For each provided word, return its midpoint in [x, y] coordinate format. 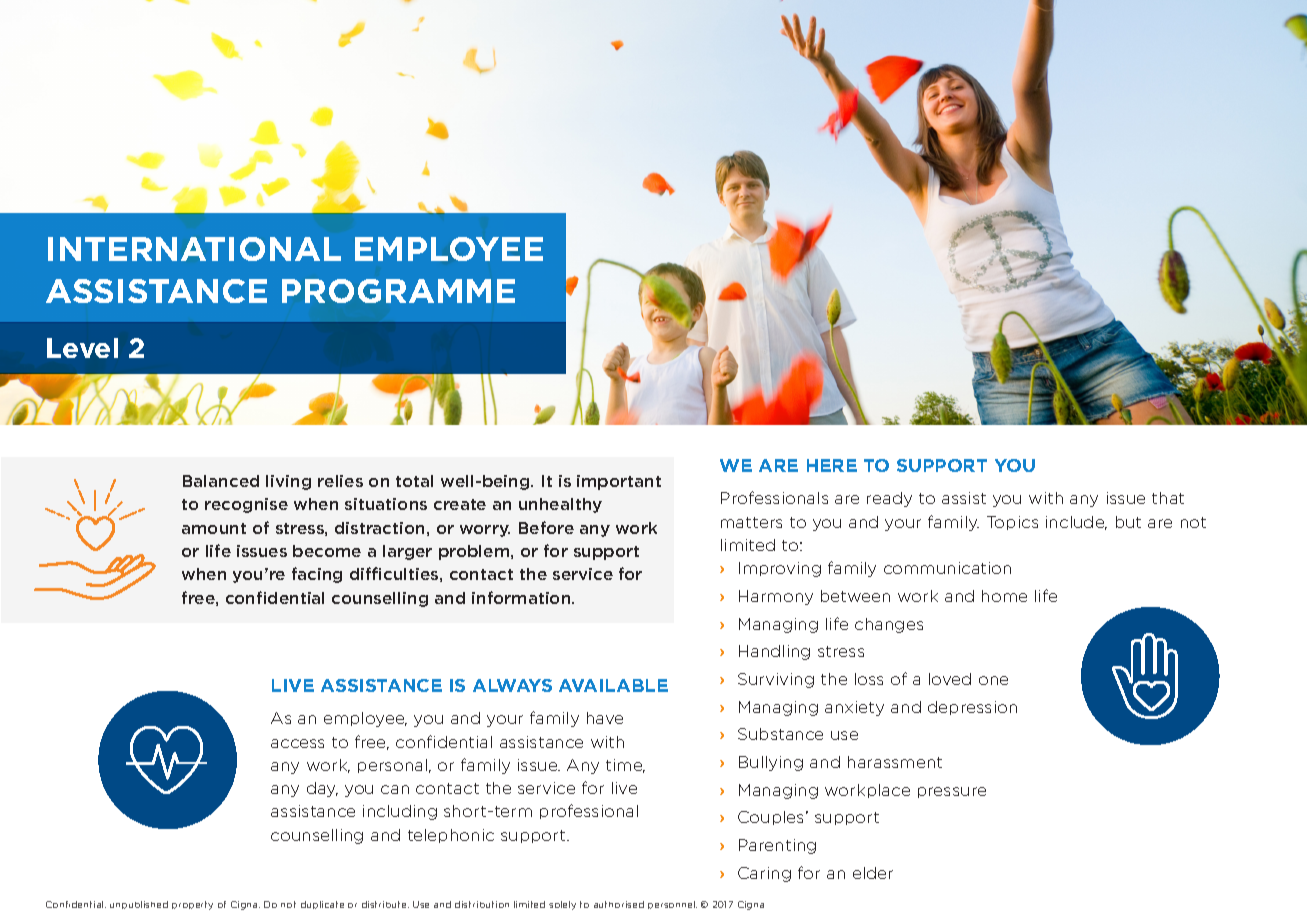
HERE [832, 465]
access [297, 743]
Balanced [221, 481]
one [993, 680]
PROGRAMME [398, 291]
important [619, 482]
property [192, 905]
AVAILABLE [613, 685]
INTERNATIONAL [194, 249]
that [1168, 498]
